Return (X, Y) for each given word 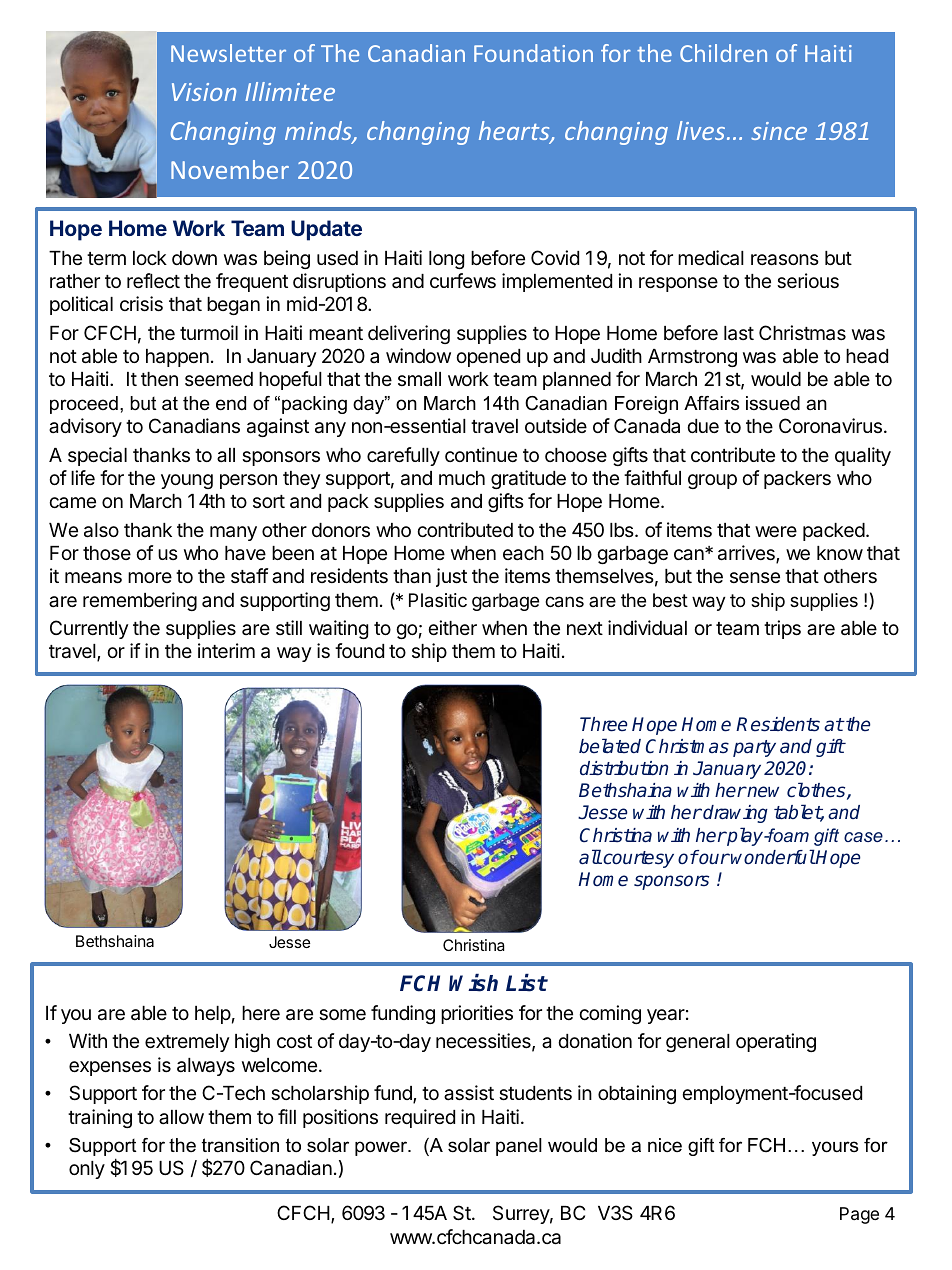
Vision (204, 92)
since (779, 131)
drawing (734, 814)
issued (773, 403)
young (187, 481)
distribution (624, 768)
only (87, 1170)
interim (226, 650)
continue (481, 454)
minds (319, 132)
